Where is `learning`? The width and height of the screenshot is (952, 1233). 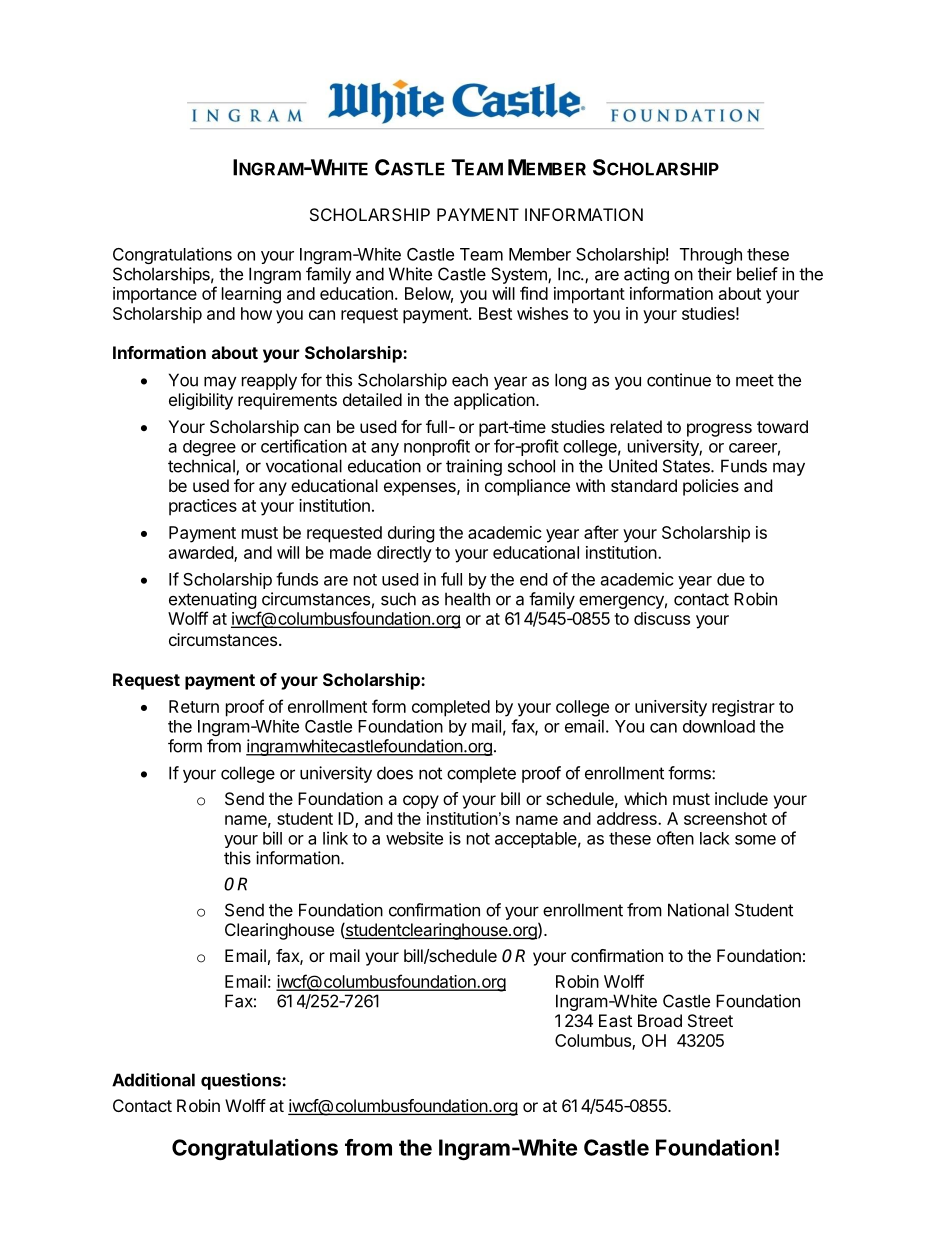 learning is located at coordinates (251, 295).
